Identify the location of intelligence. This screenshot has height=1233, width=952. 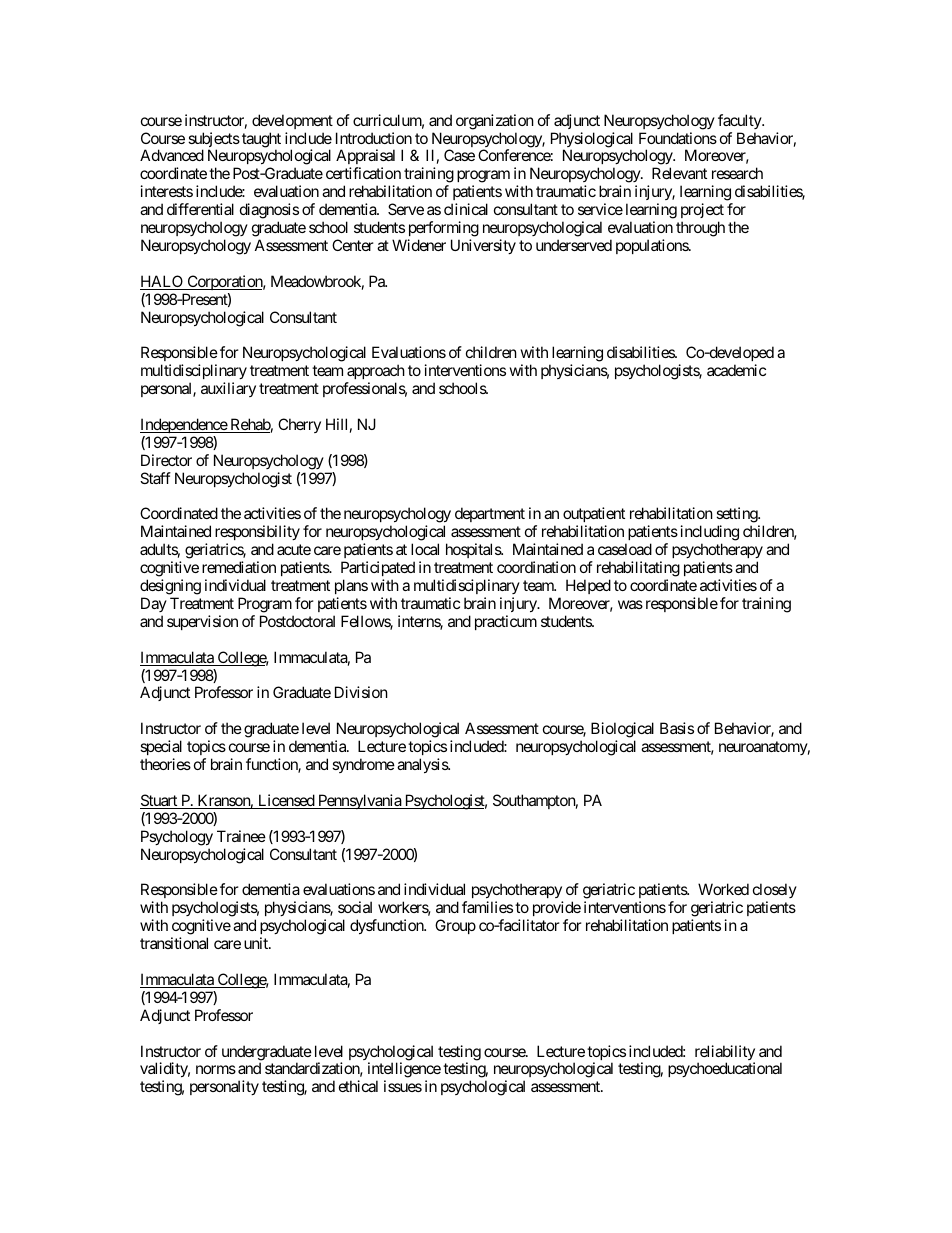
(404, 1071).
